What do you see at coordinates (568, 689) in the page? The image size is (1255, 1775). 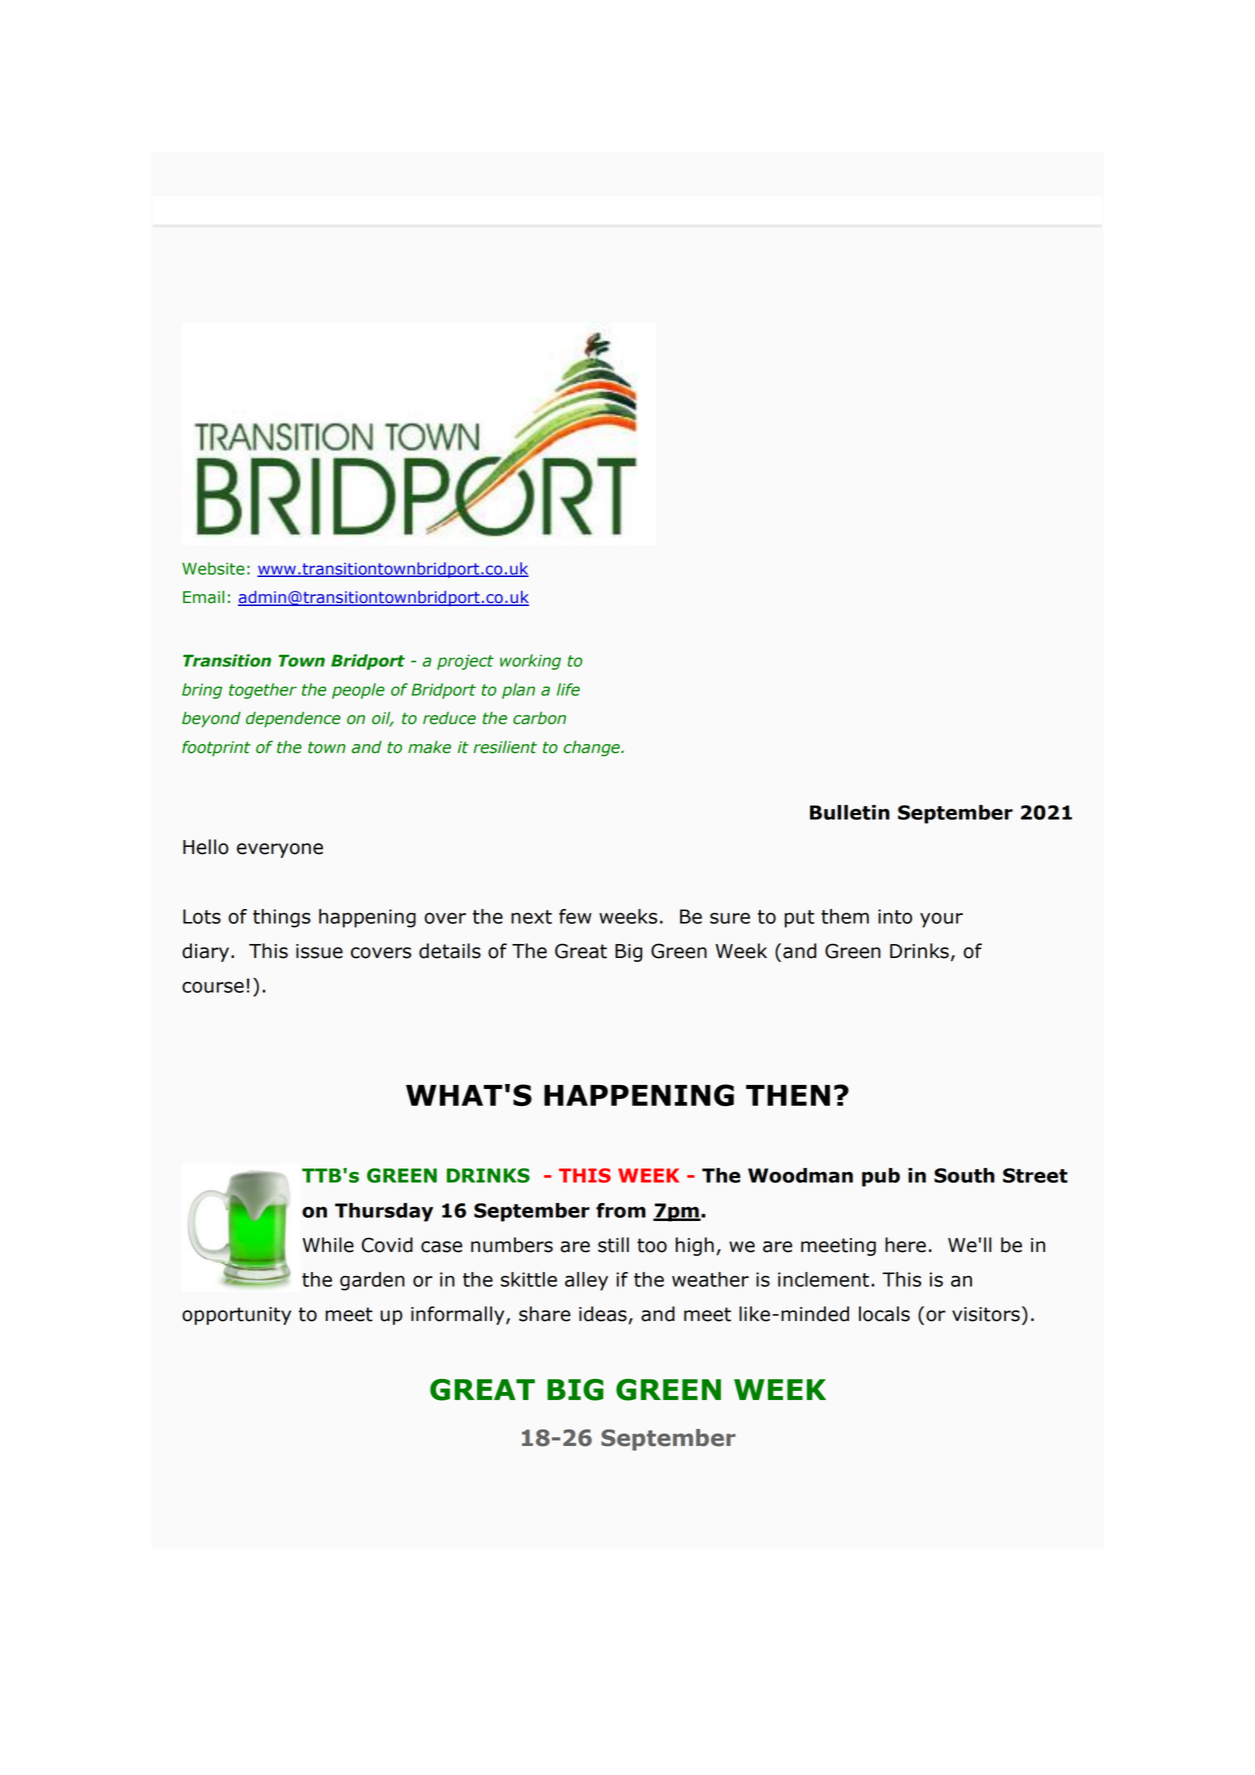 I see `life` at bounding box center [568, 689].
